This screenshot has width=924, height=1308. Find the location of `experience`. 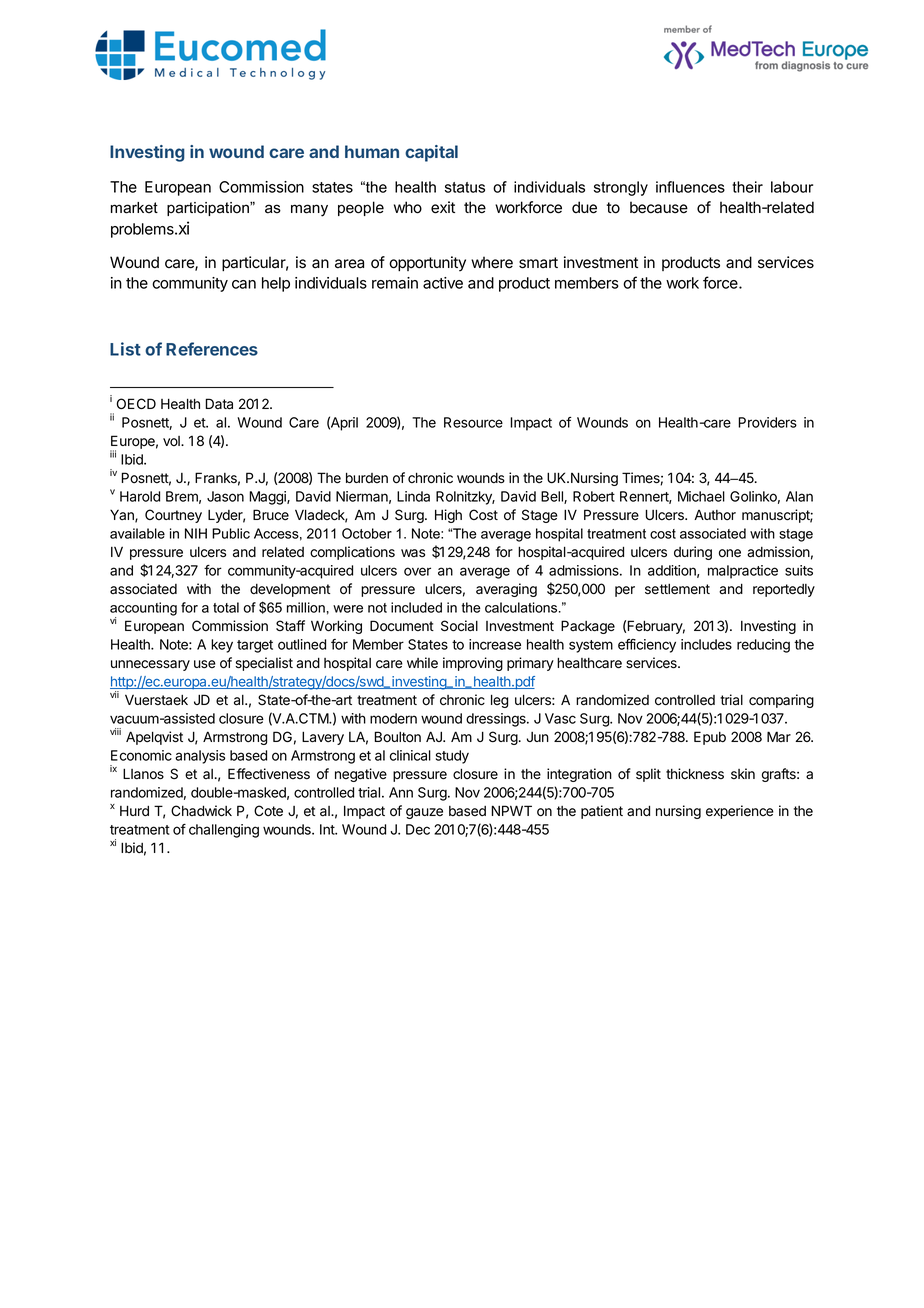

experience is located at coordinates (740, 812).
